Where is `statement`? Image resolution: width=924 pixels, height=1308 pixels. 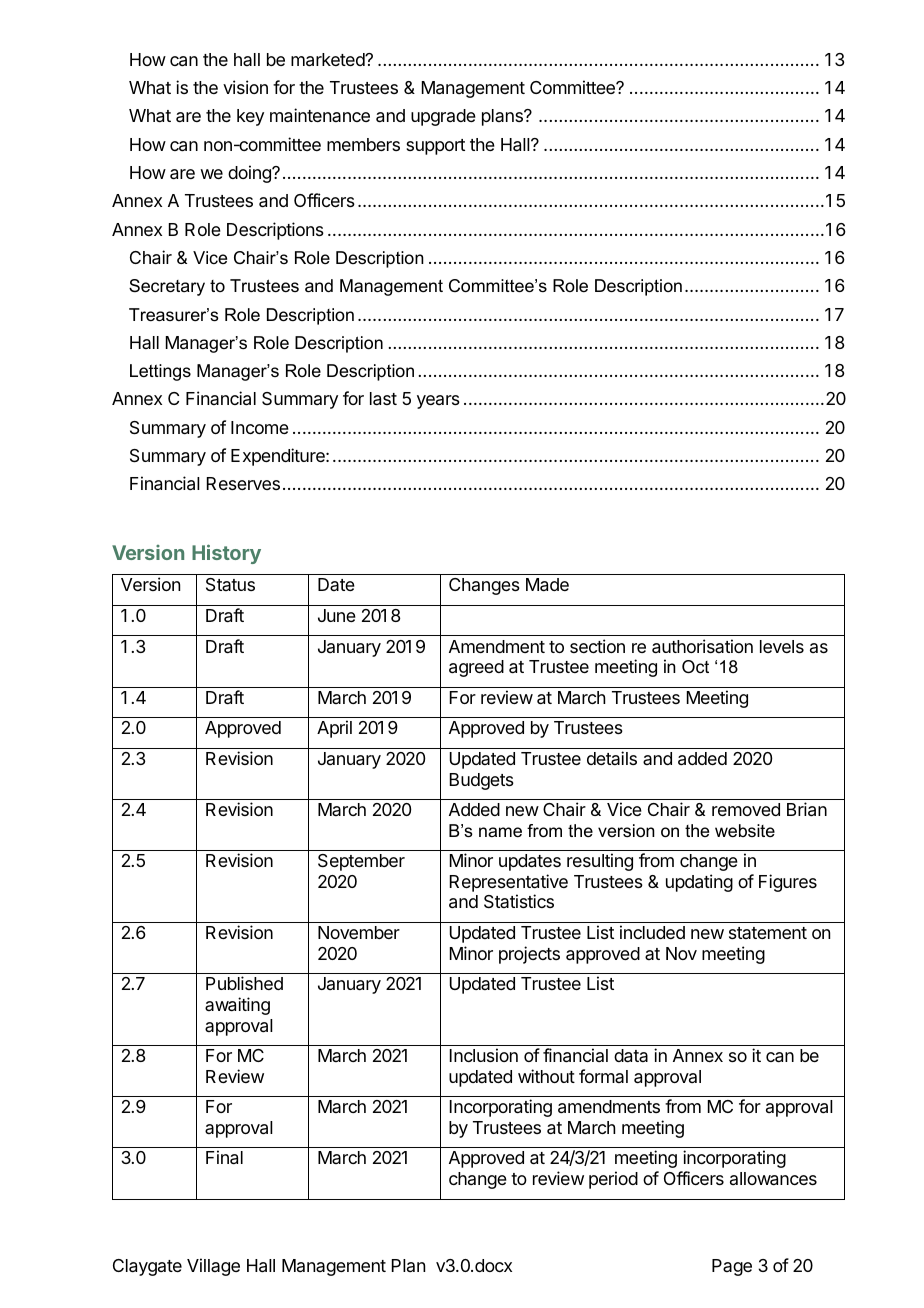
statement is located at coordinates (768, 933).
